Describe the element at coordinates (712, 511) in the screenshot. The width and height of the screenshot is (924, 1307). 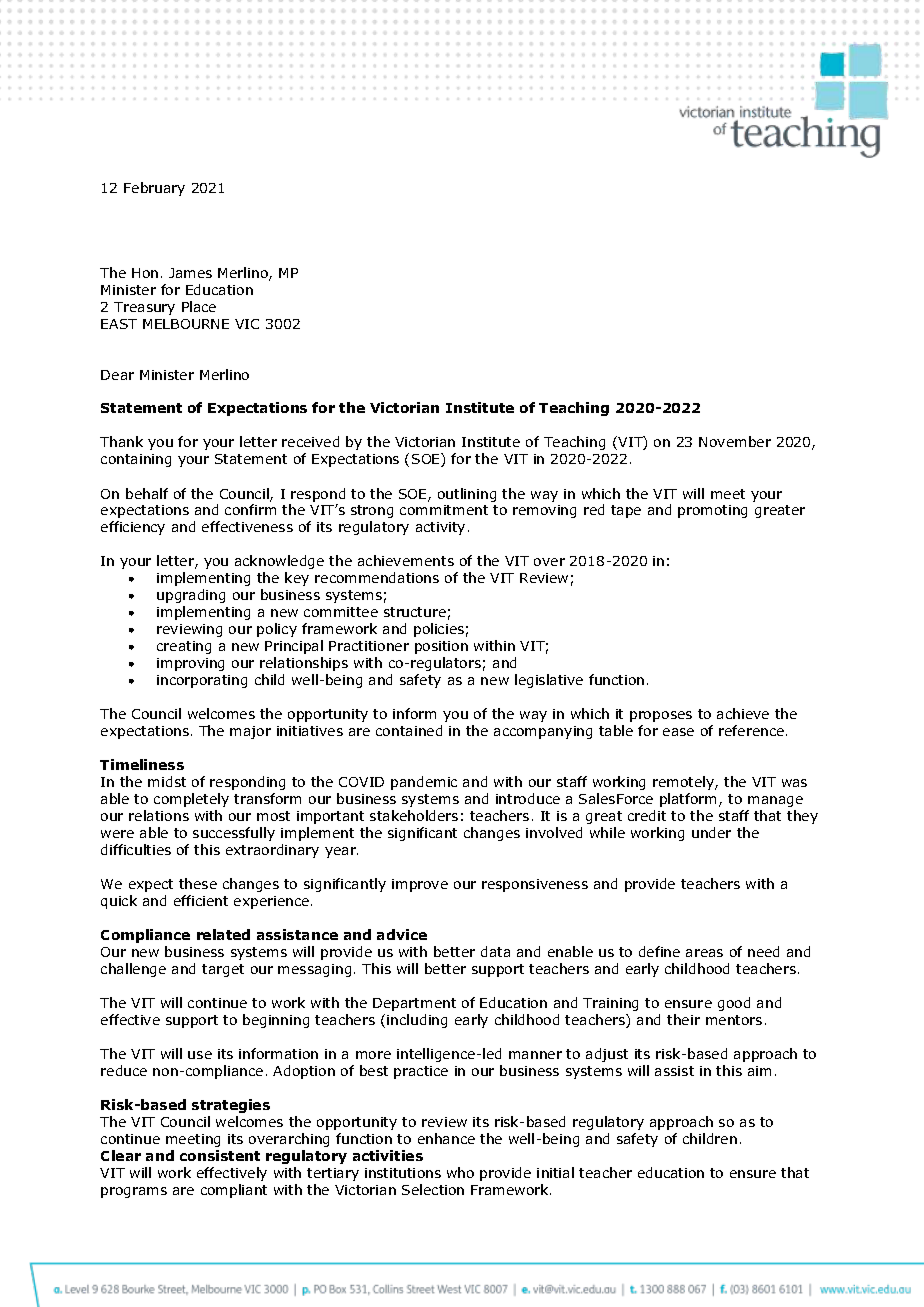
I see `promoting` at that location.
